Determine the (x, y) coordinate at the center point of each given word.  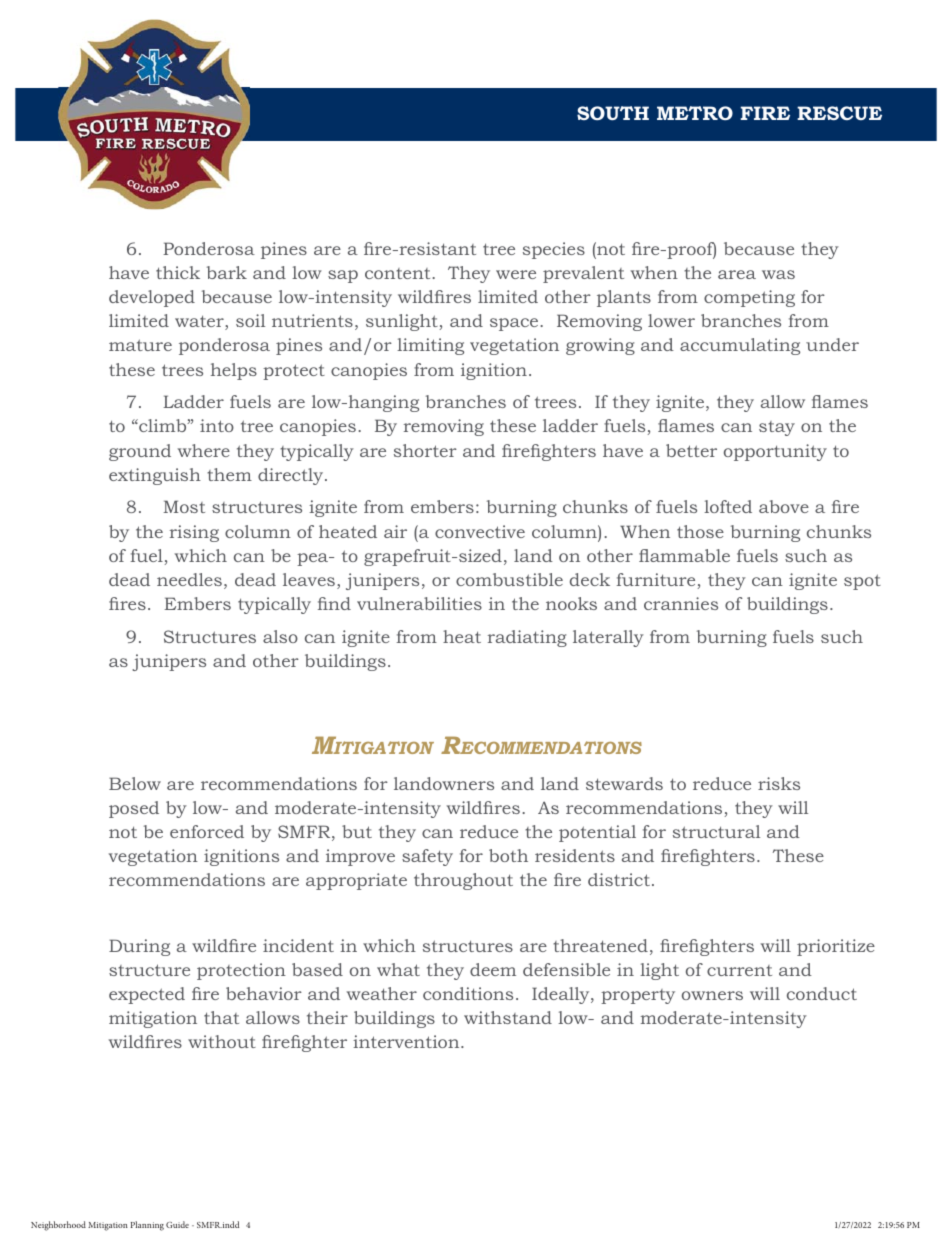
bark (227, 272)
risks (779, 783)
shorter (425, 450)
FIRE (765, 113)
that (221, 1017)
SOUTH (613, 113)
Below (135, 783)
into (217, 425)
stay (777, 428)
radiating (527, 638)
